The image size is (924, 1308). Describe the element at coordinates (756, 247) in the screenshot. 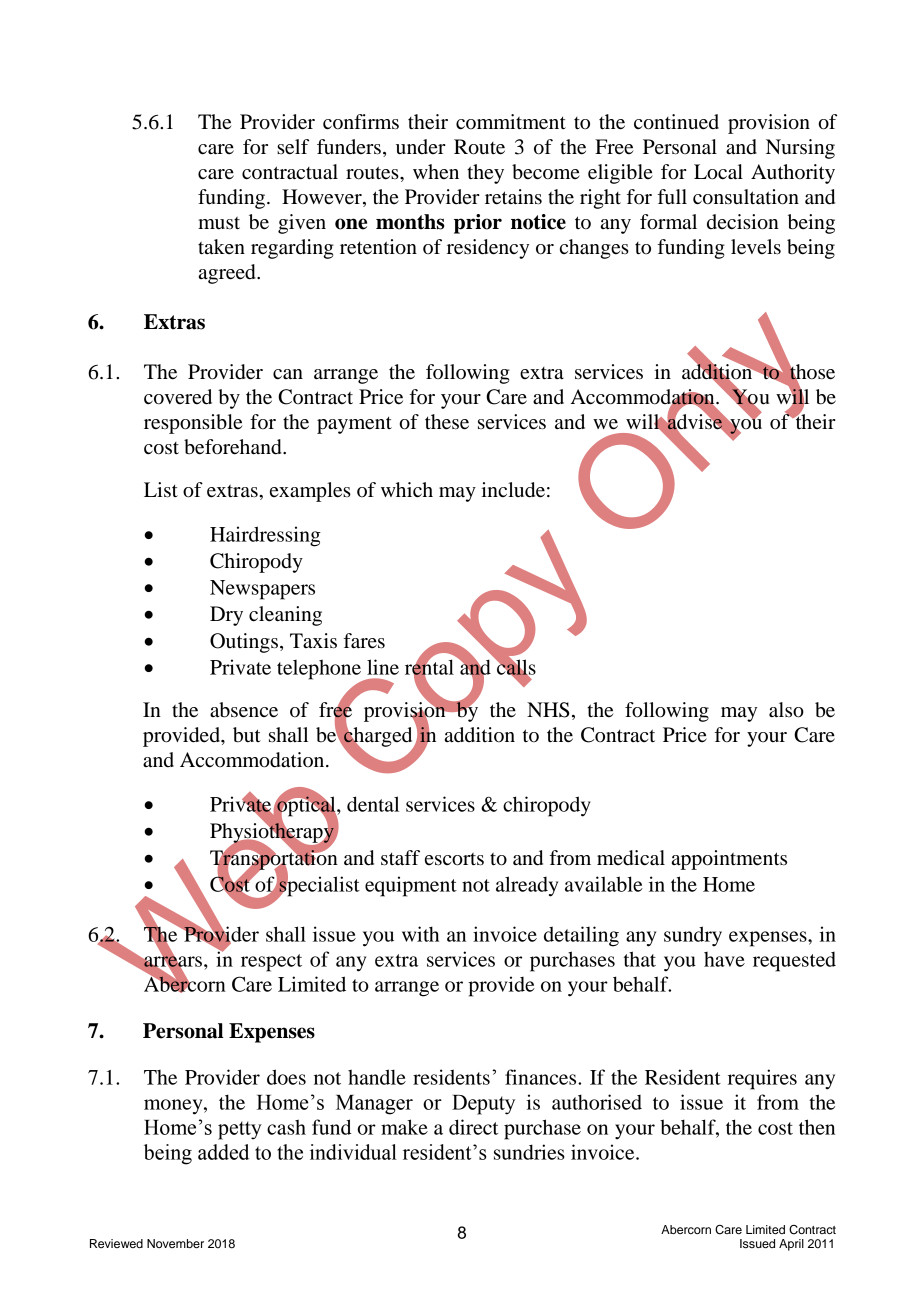

I see `levels` at that location.
